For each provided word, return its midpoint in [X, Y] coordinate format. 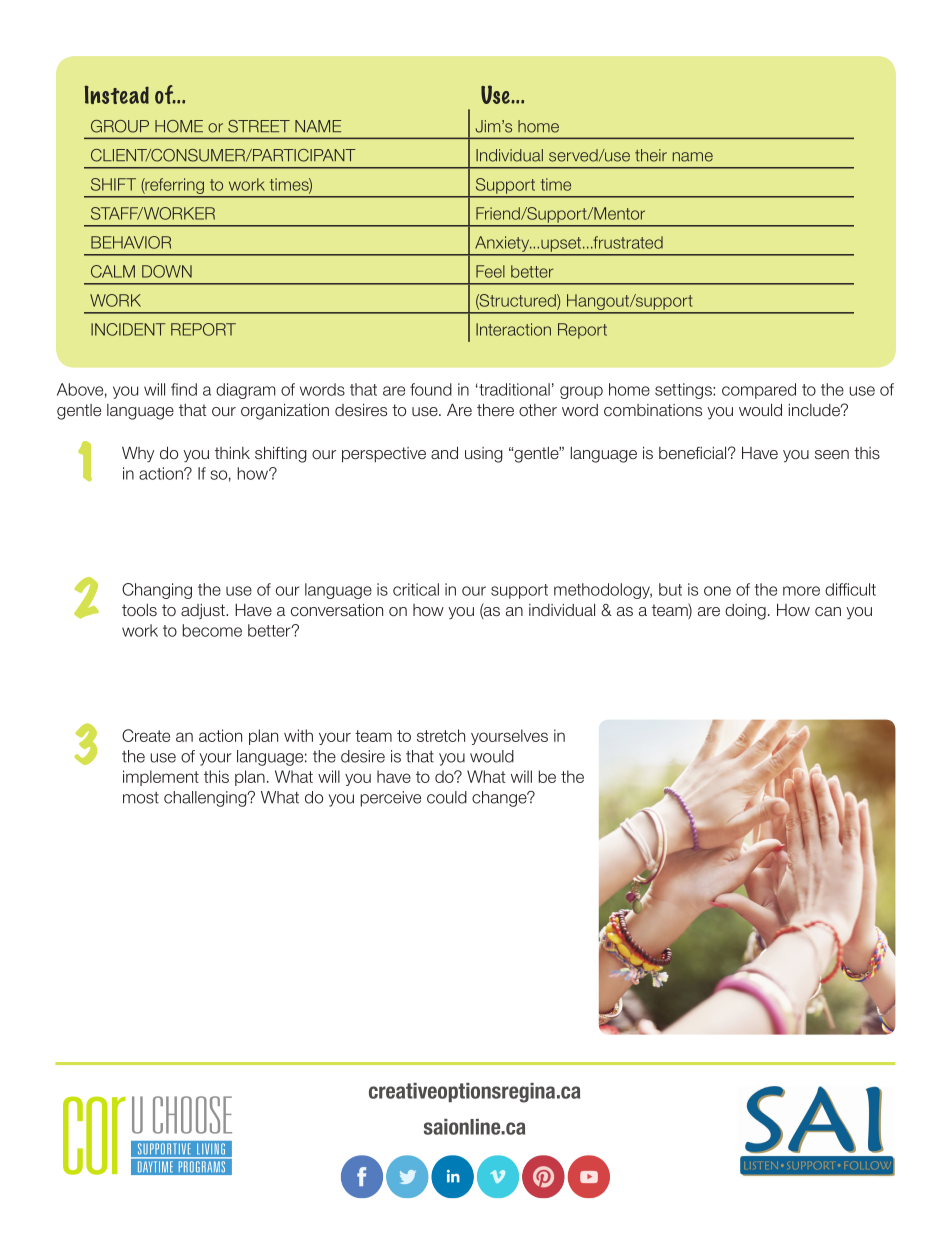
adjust [204, 611]
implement [161, 778]
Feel [490, 271]
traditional [513, 389]
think [232, 453]
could [447, 797]
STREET [259, 126]
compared [759, 391]
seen [832, 454]
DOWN [167, 271]
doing [745, 612]
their [651, 155]
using [484, 455]
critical [416, 589]
